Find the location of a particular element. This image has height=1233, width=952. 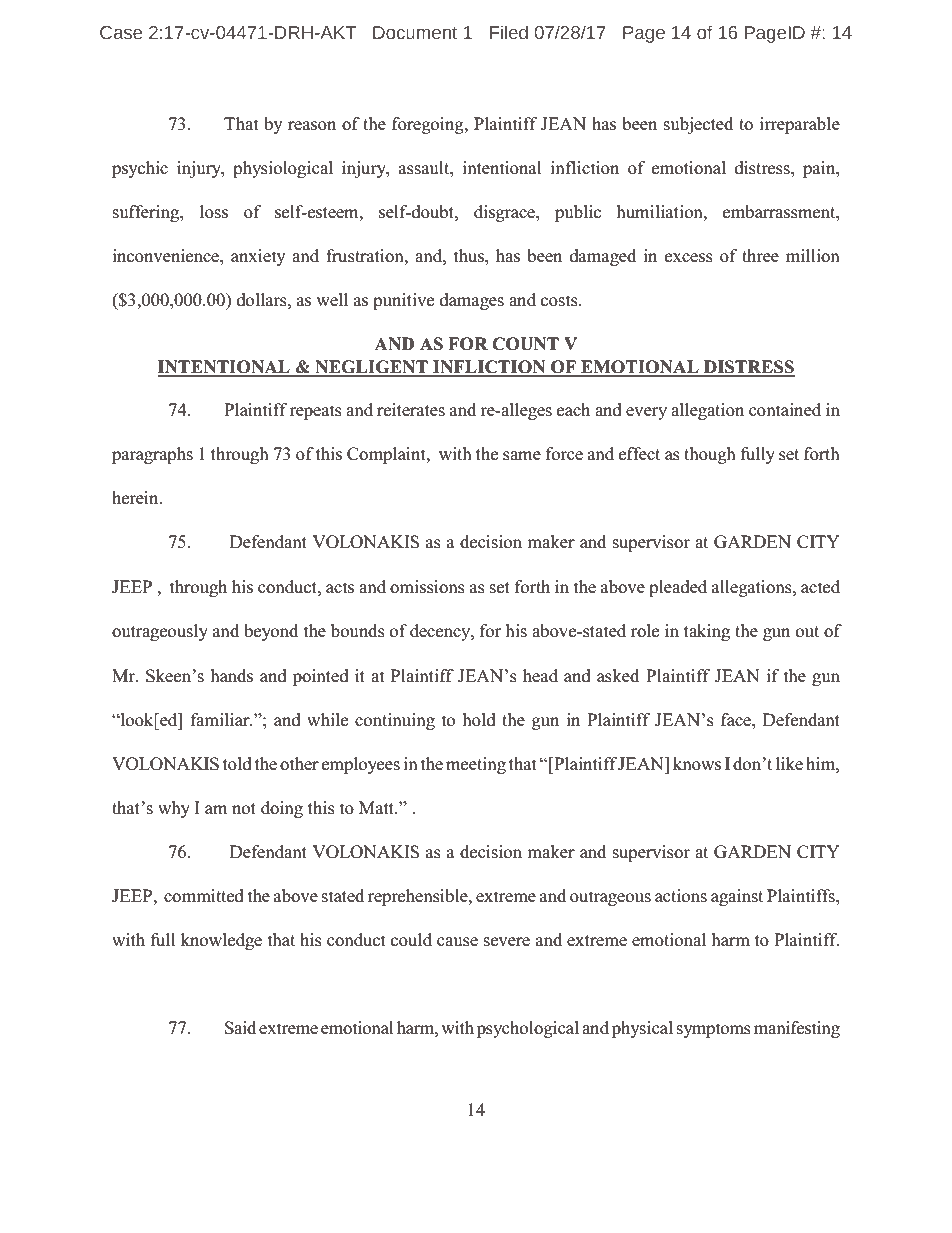

Case is located at coordinates (121, 33).
